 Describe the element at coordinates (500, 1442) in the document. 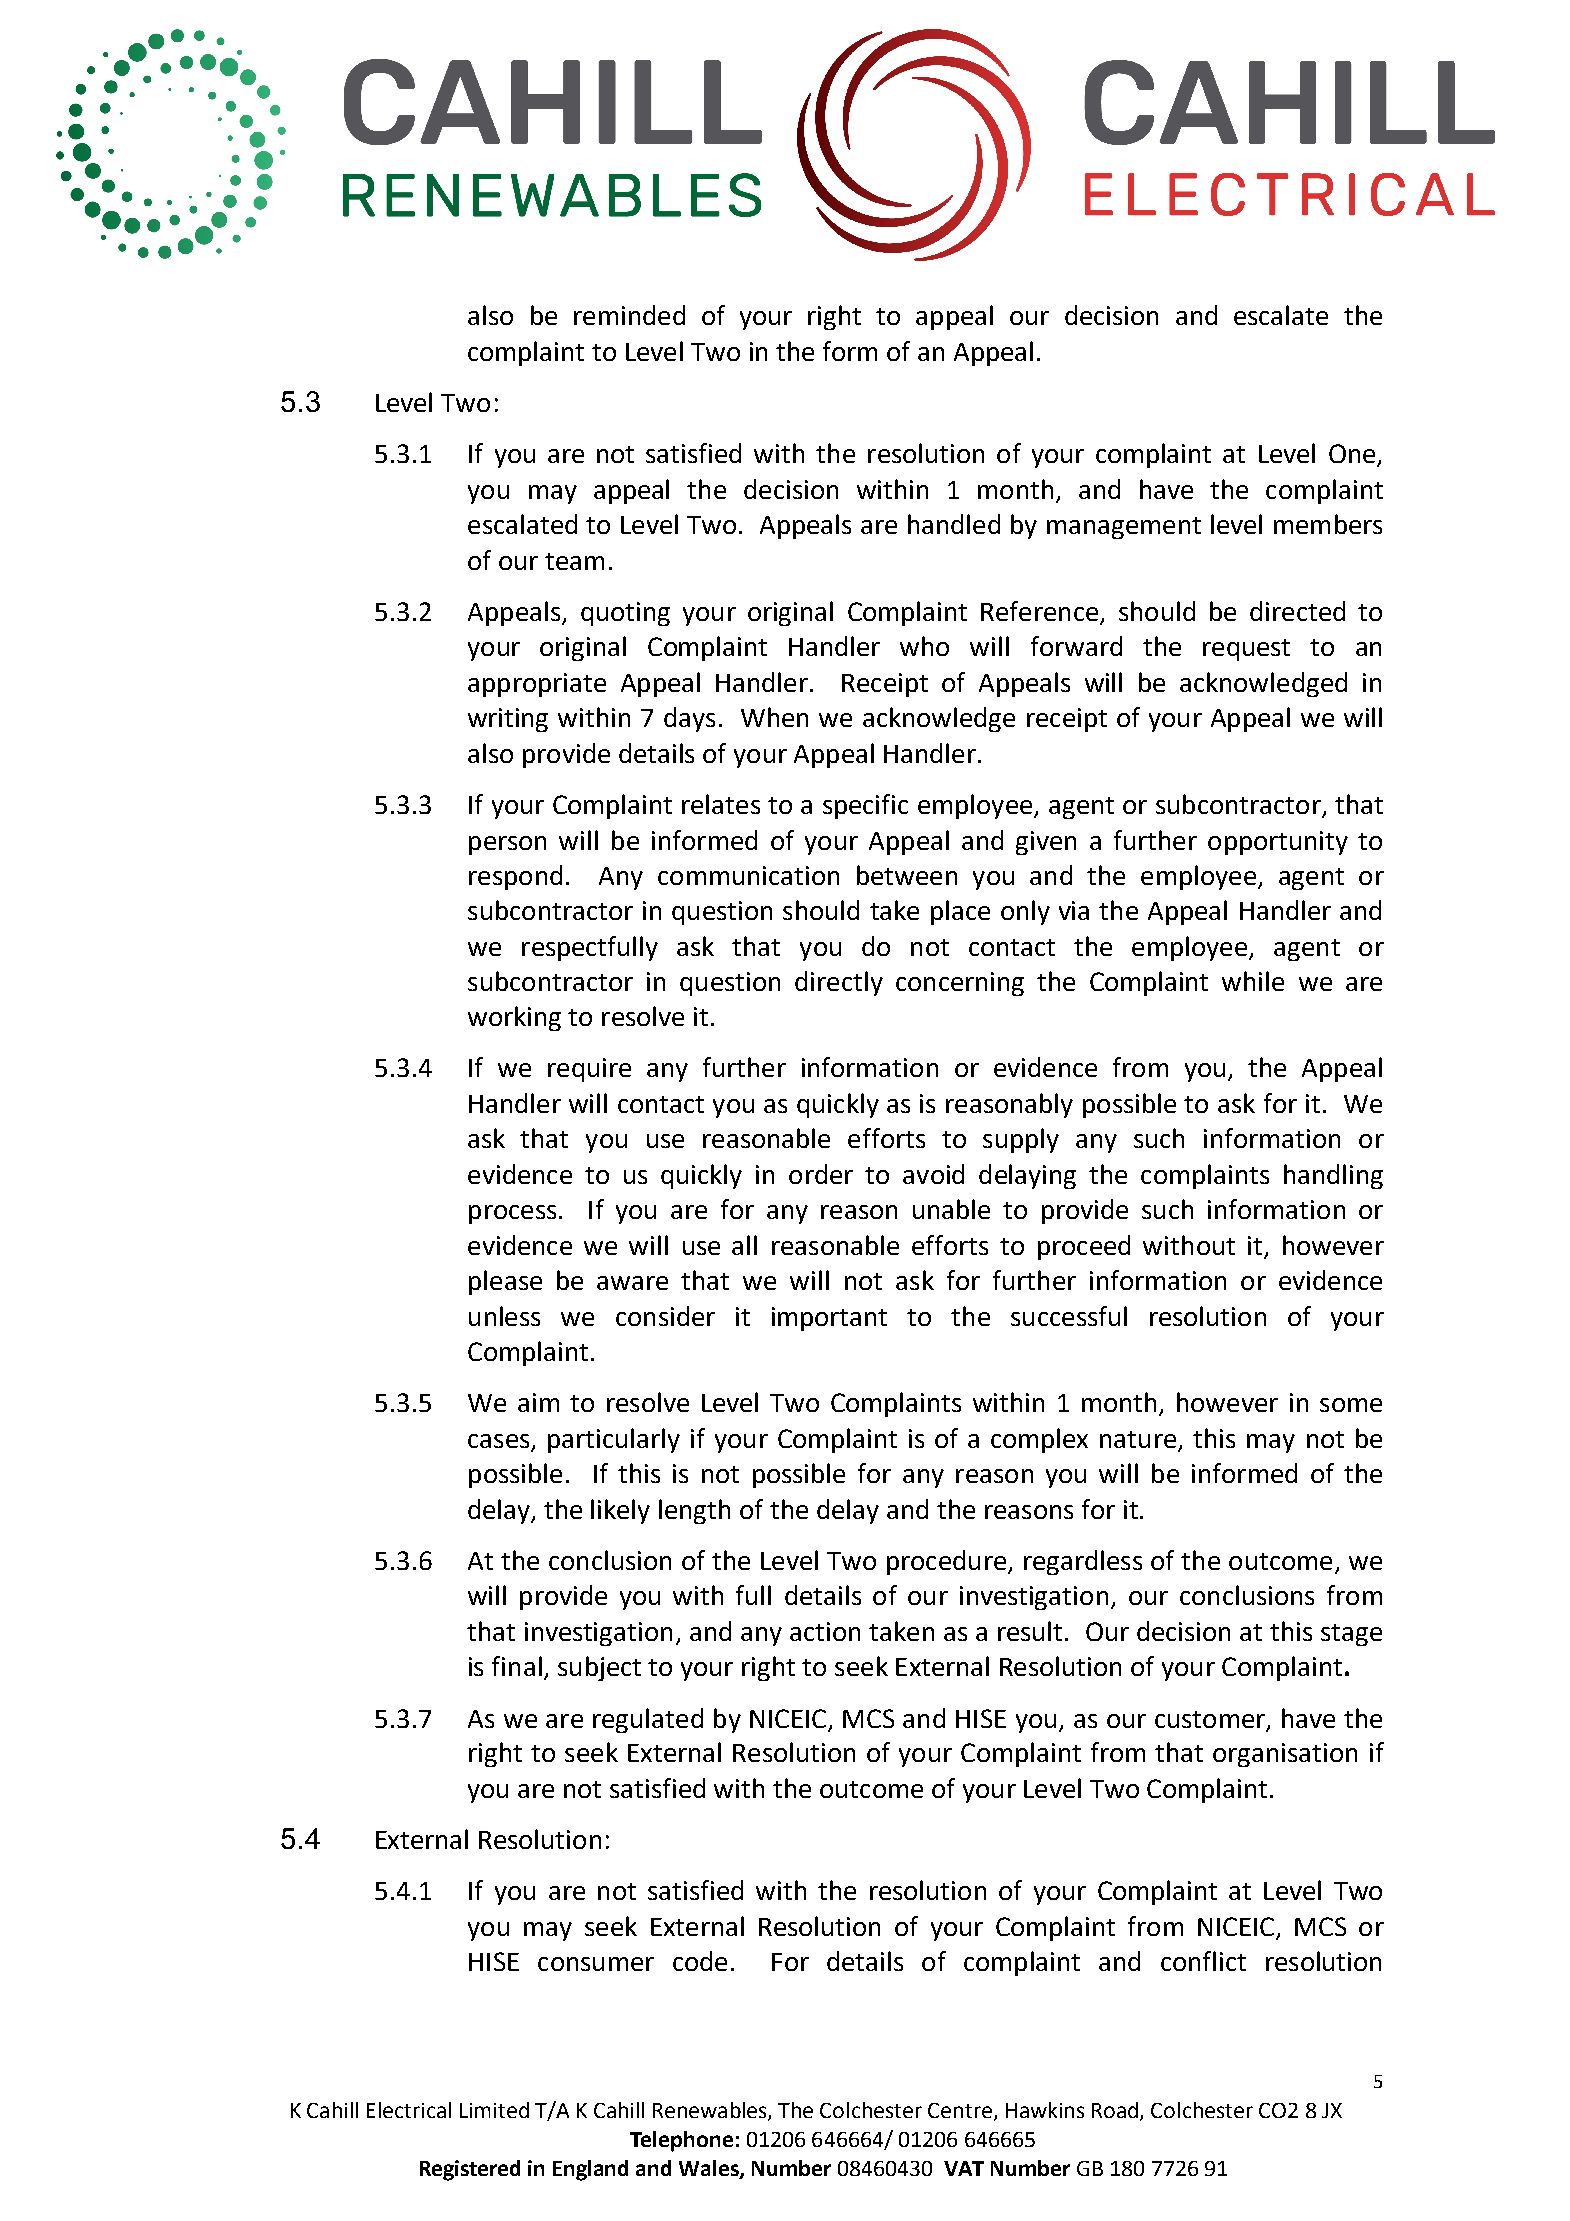

I see `cases` at that location.
